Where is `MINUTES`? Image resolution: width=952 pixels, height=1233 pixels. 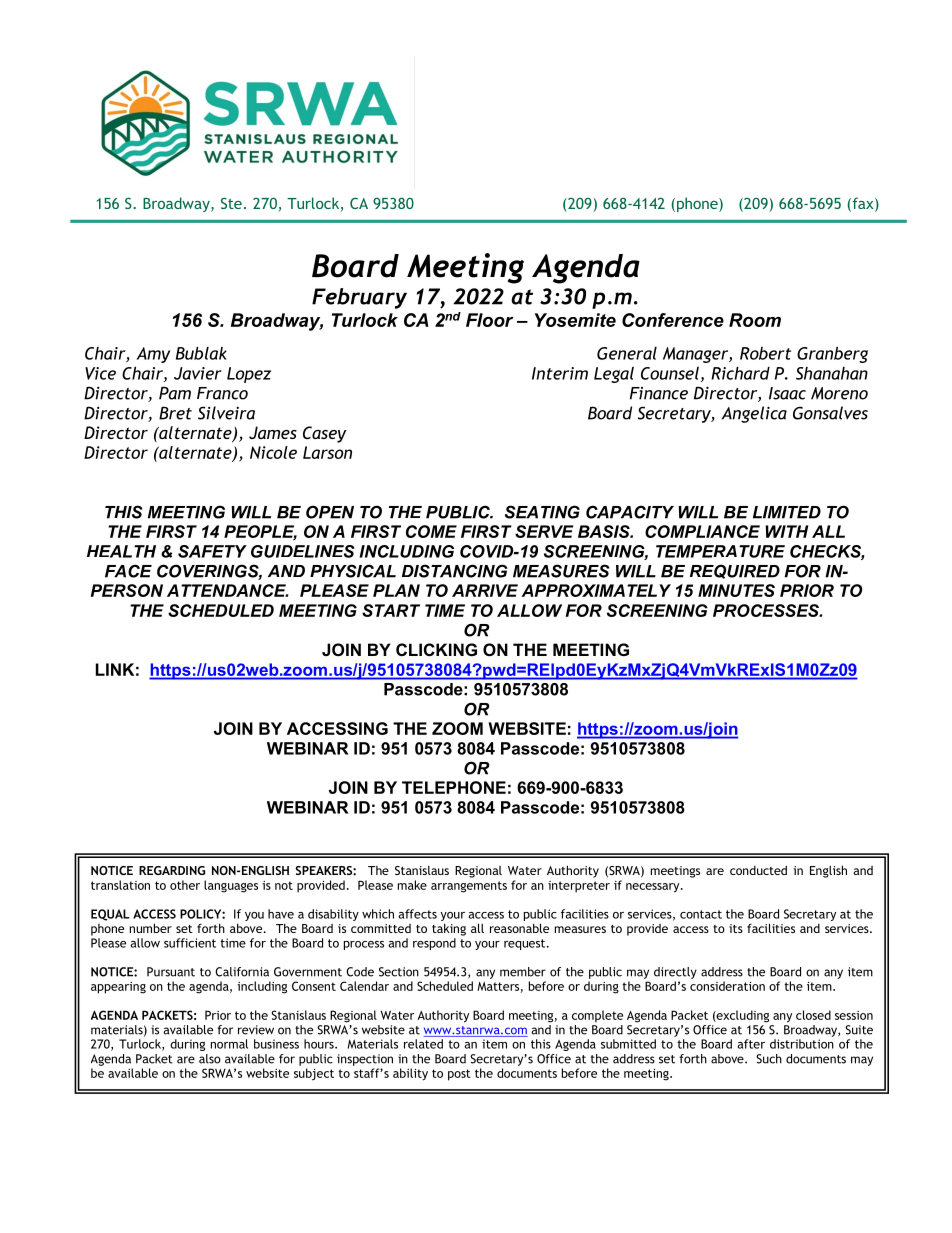
MINUTES is located at coordinates (736, 590).
